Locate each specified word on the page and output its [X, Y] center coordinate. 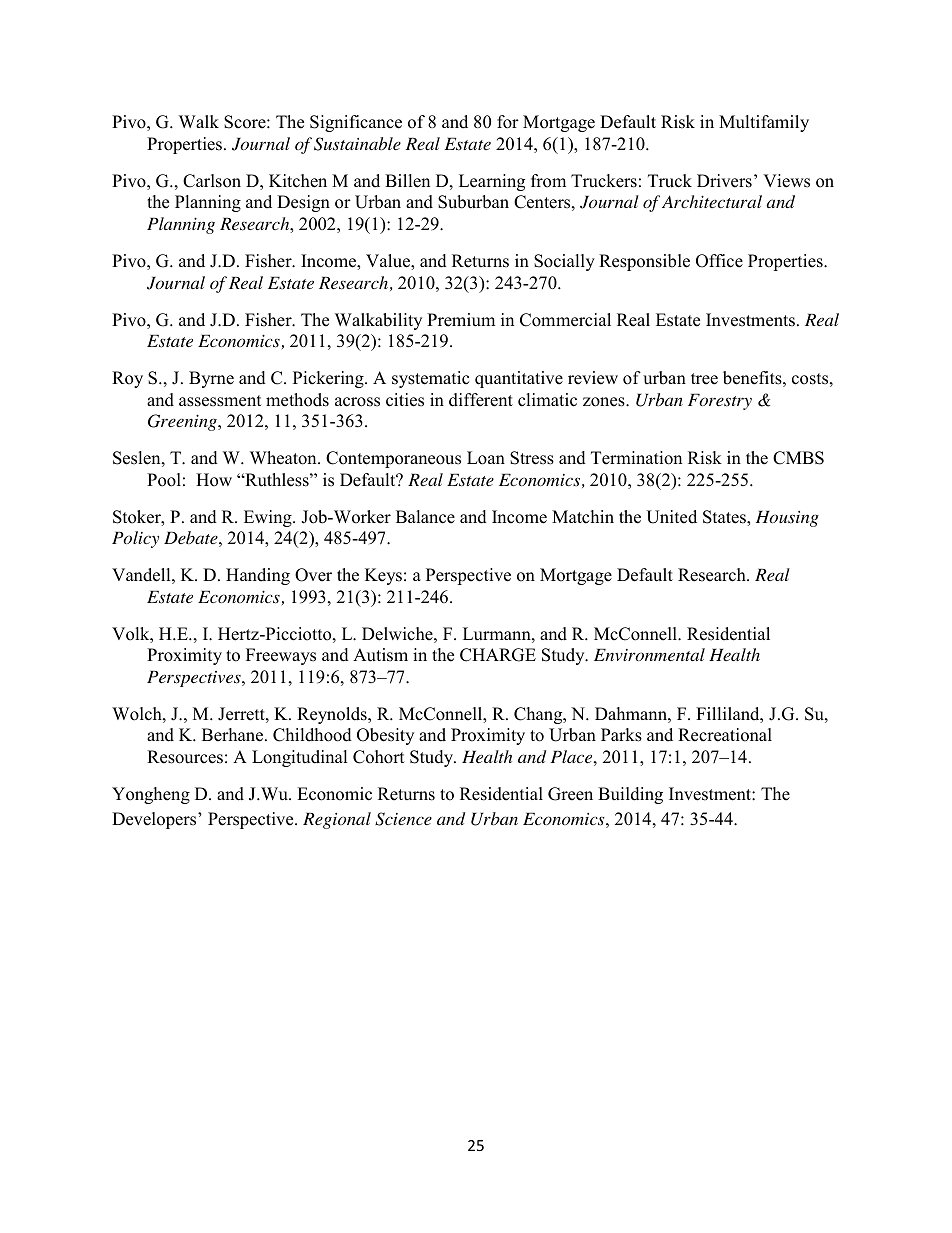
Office [719, 261]
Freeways [281, 656]
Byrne [211, 379]
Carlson [212, 181]
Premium [461, 320]
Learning [492, 182]
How [214, 480]
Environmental [649, 654]
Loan [486, 458]
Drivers [724, 181]
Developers [155, 820]
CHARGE [498, 655]
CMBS [798, 458]
